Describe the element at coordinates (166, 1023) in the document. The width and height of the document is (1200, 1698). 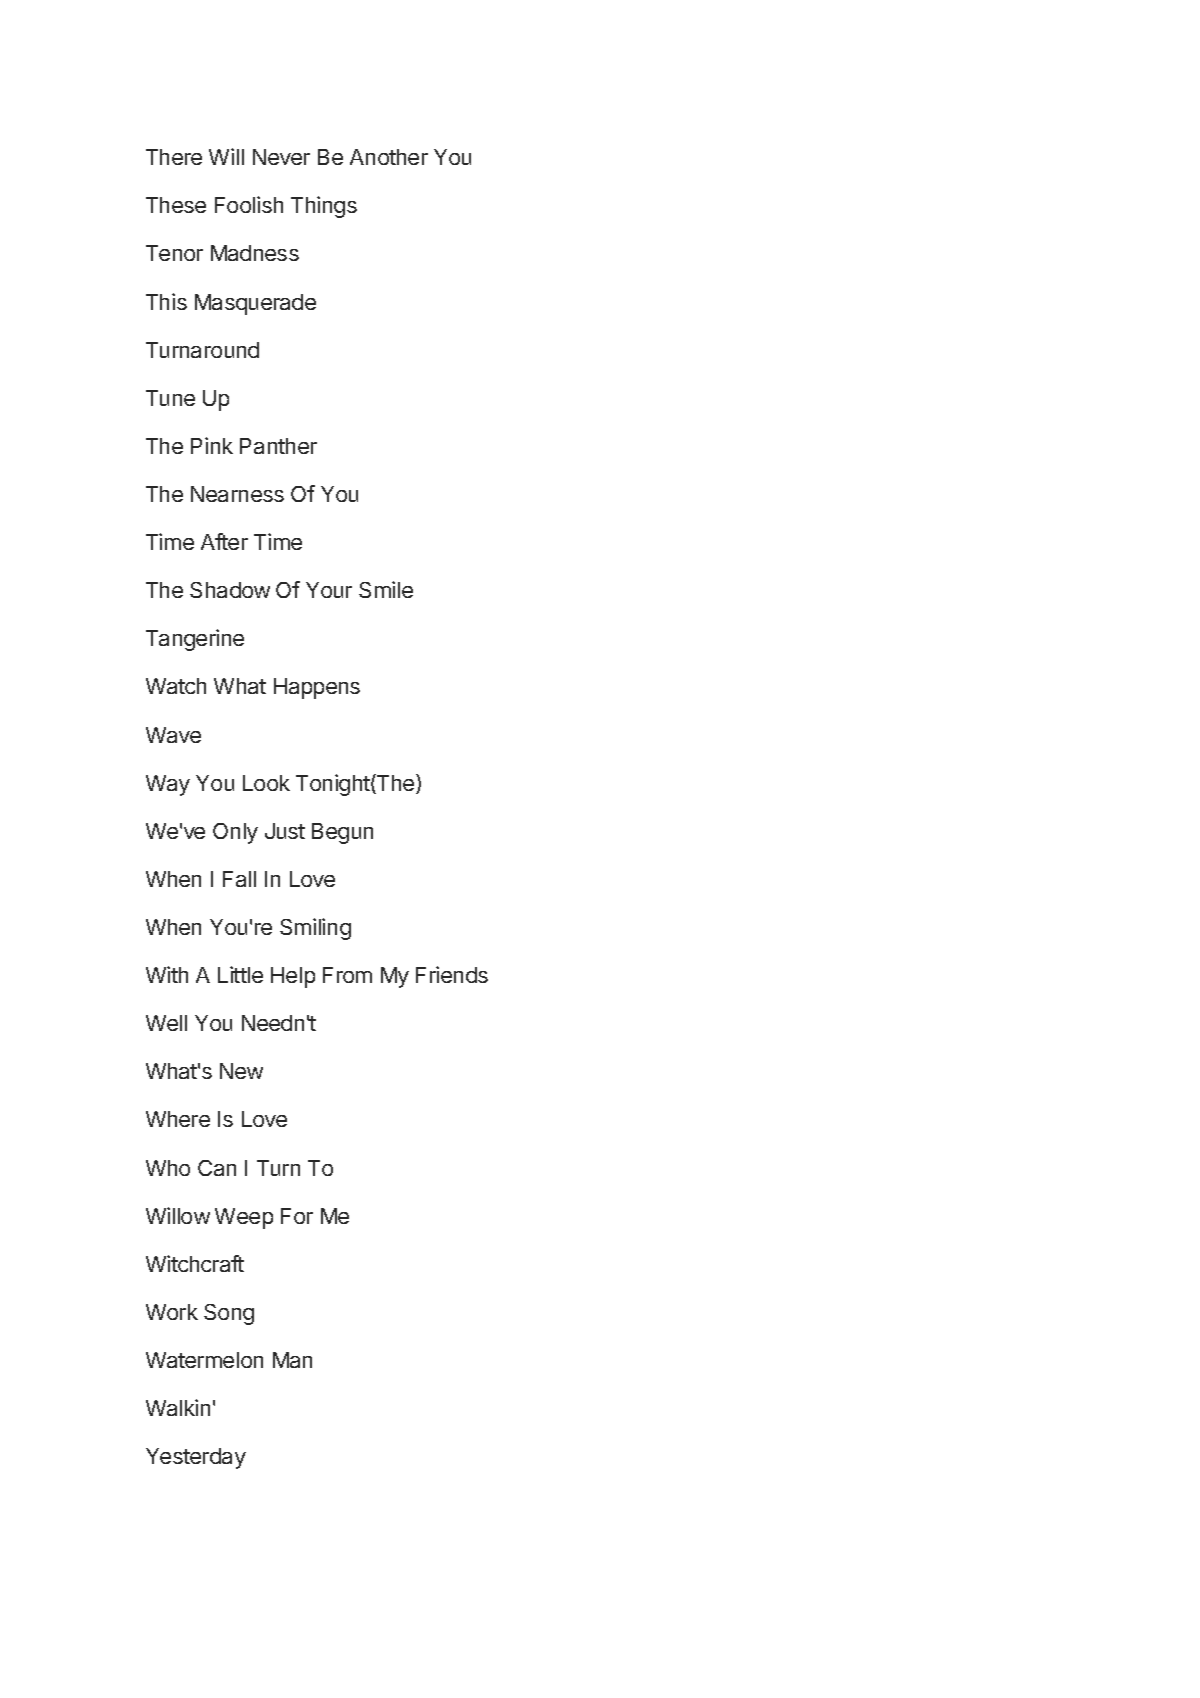
I see `Well` at that location.
